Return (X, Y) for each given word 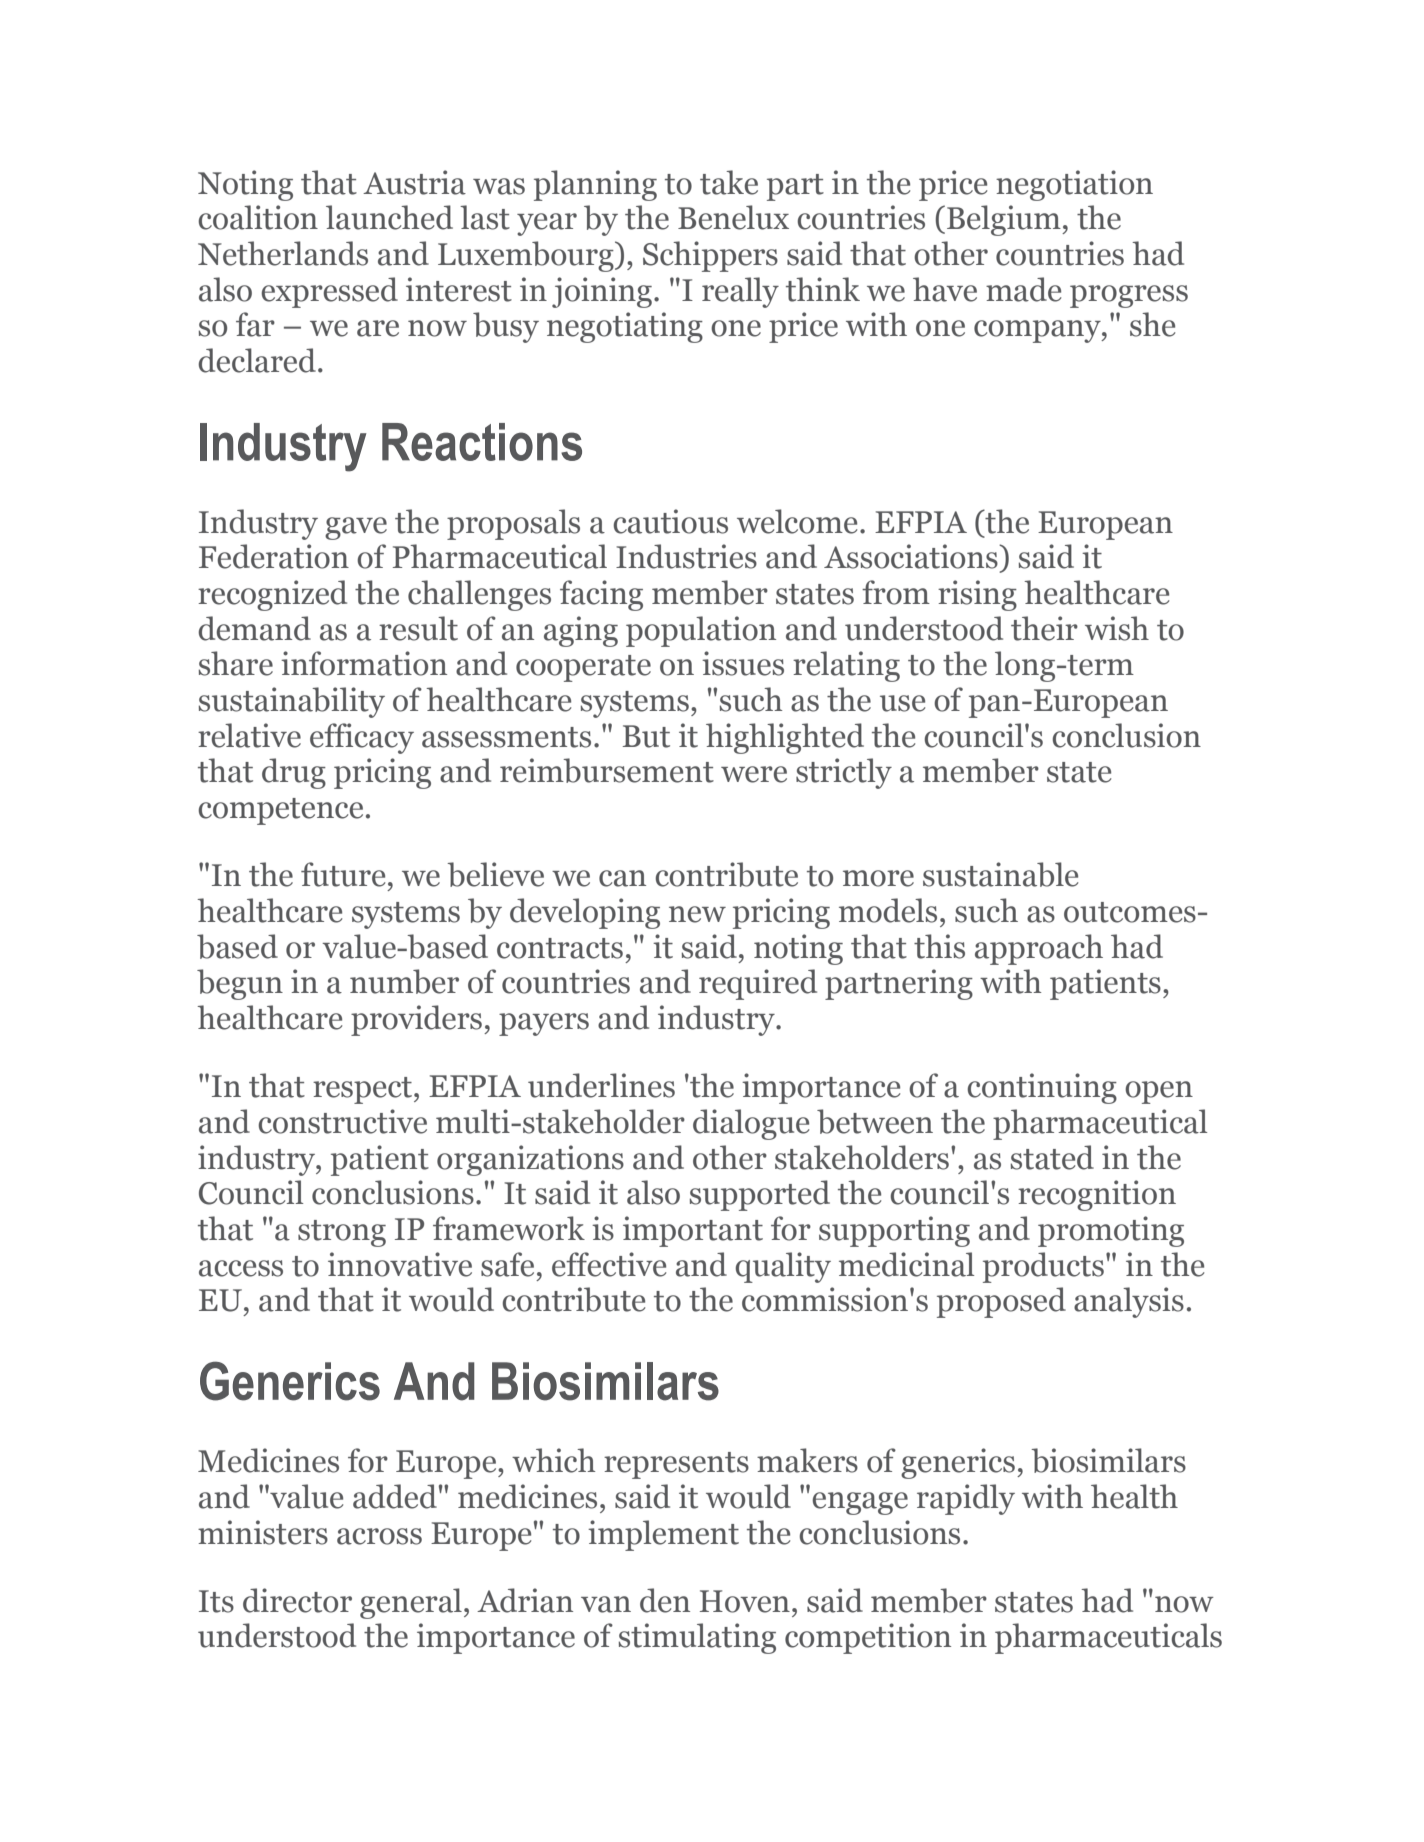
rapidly (966, 1499)
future (343, 874)
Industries (686, 556)
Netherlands (283, 253)
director (297, 1600)
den (665, 1600)
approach (1039, 949)
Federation (274, 556)
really (740, 292)
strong (342, 1233)
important (693, 1231)
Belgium (1005, 220)
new (697, 914)
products (1043, 1267)
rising (977, 595)
